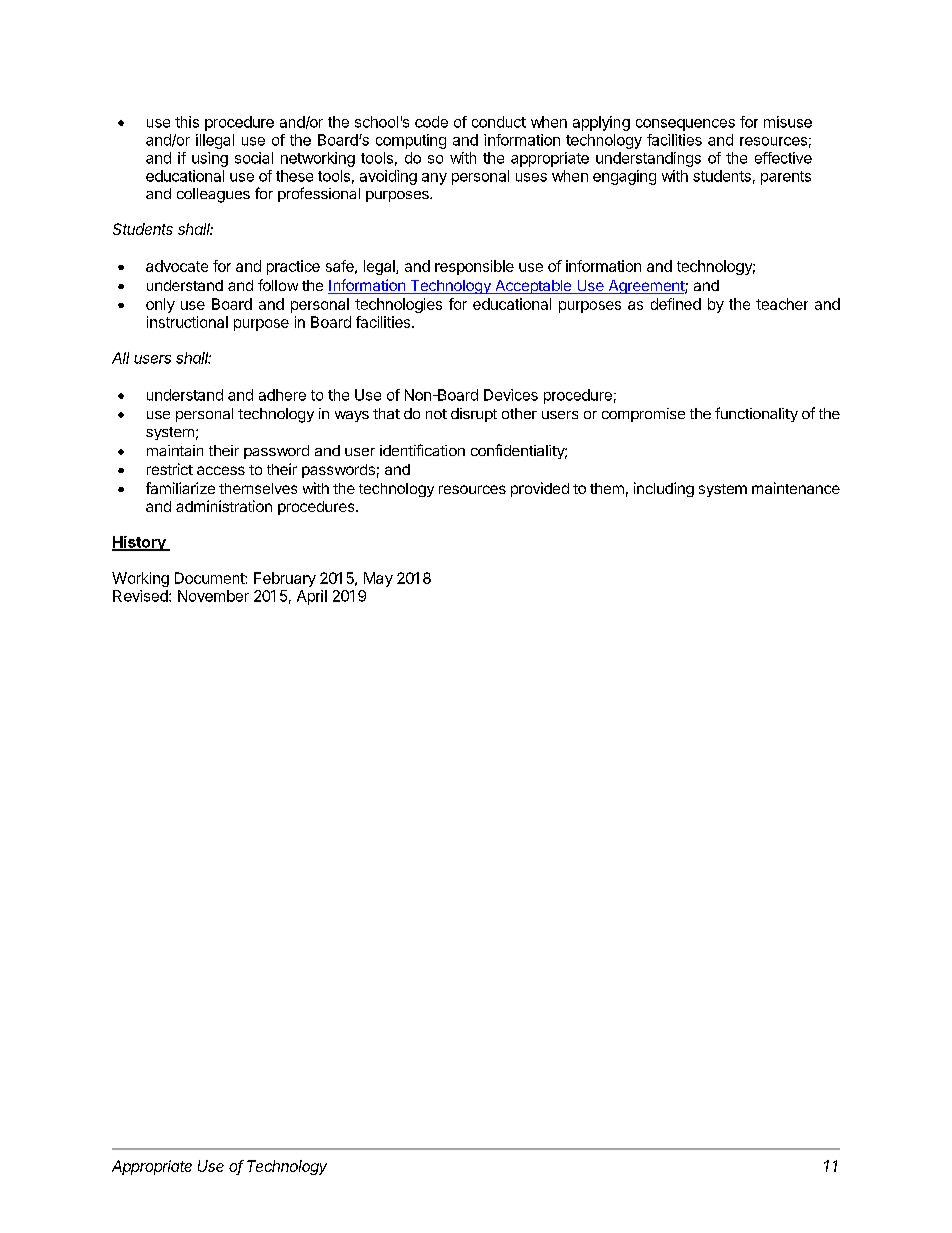 Image resolution: width=952 pixels, height=1233 pixels. I want to click on this, so click(187, 122).
